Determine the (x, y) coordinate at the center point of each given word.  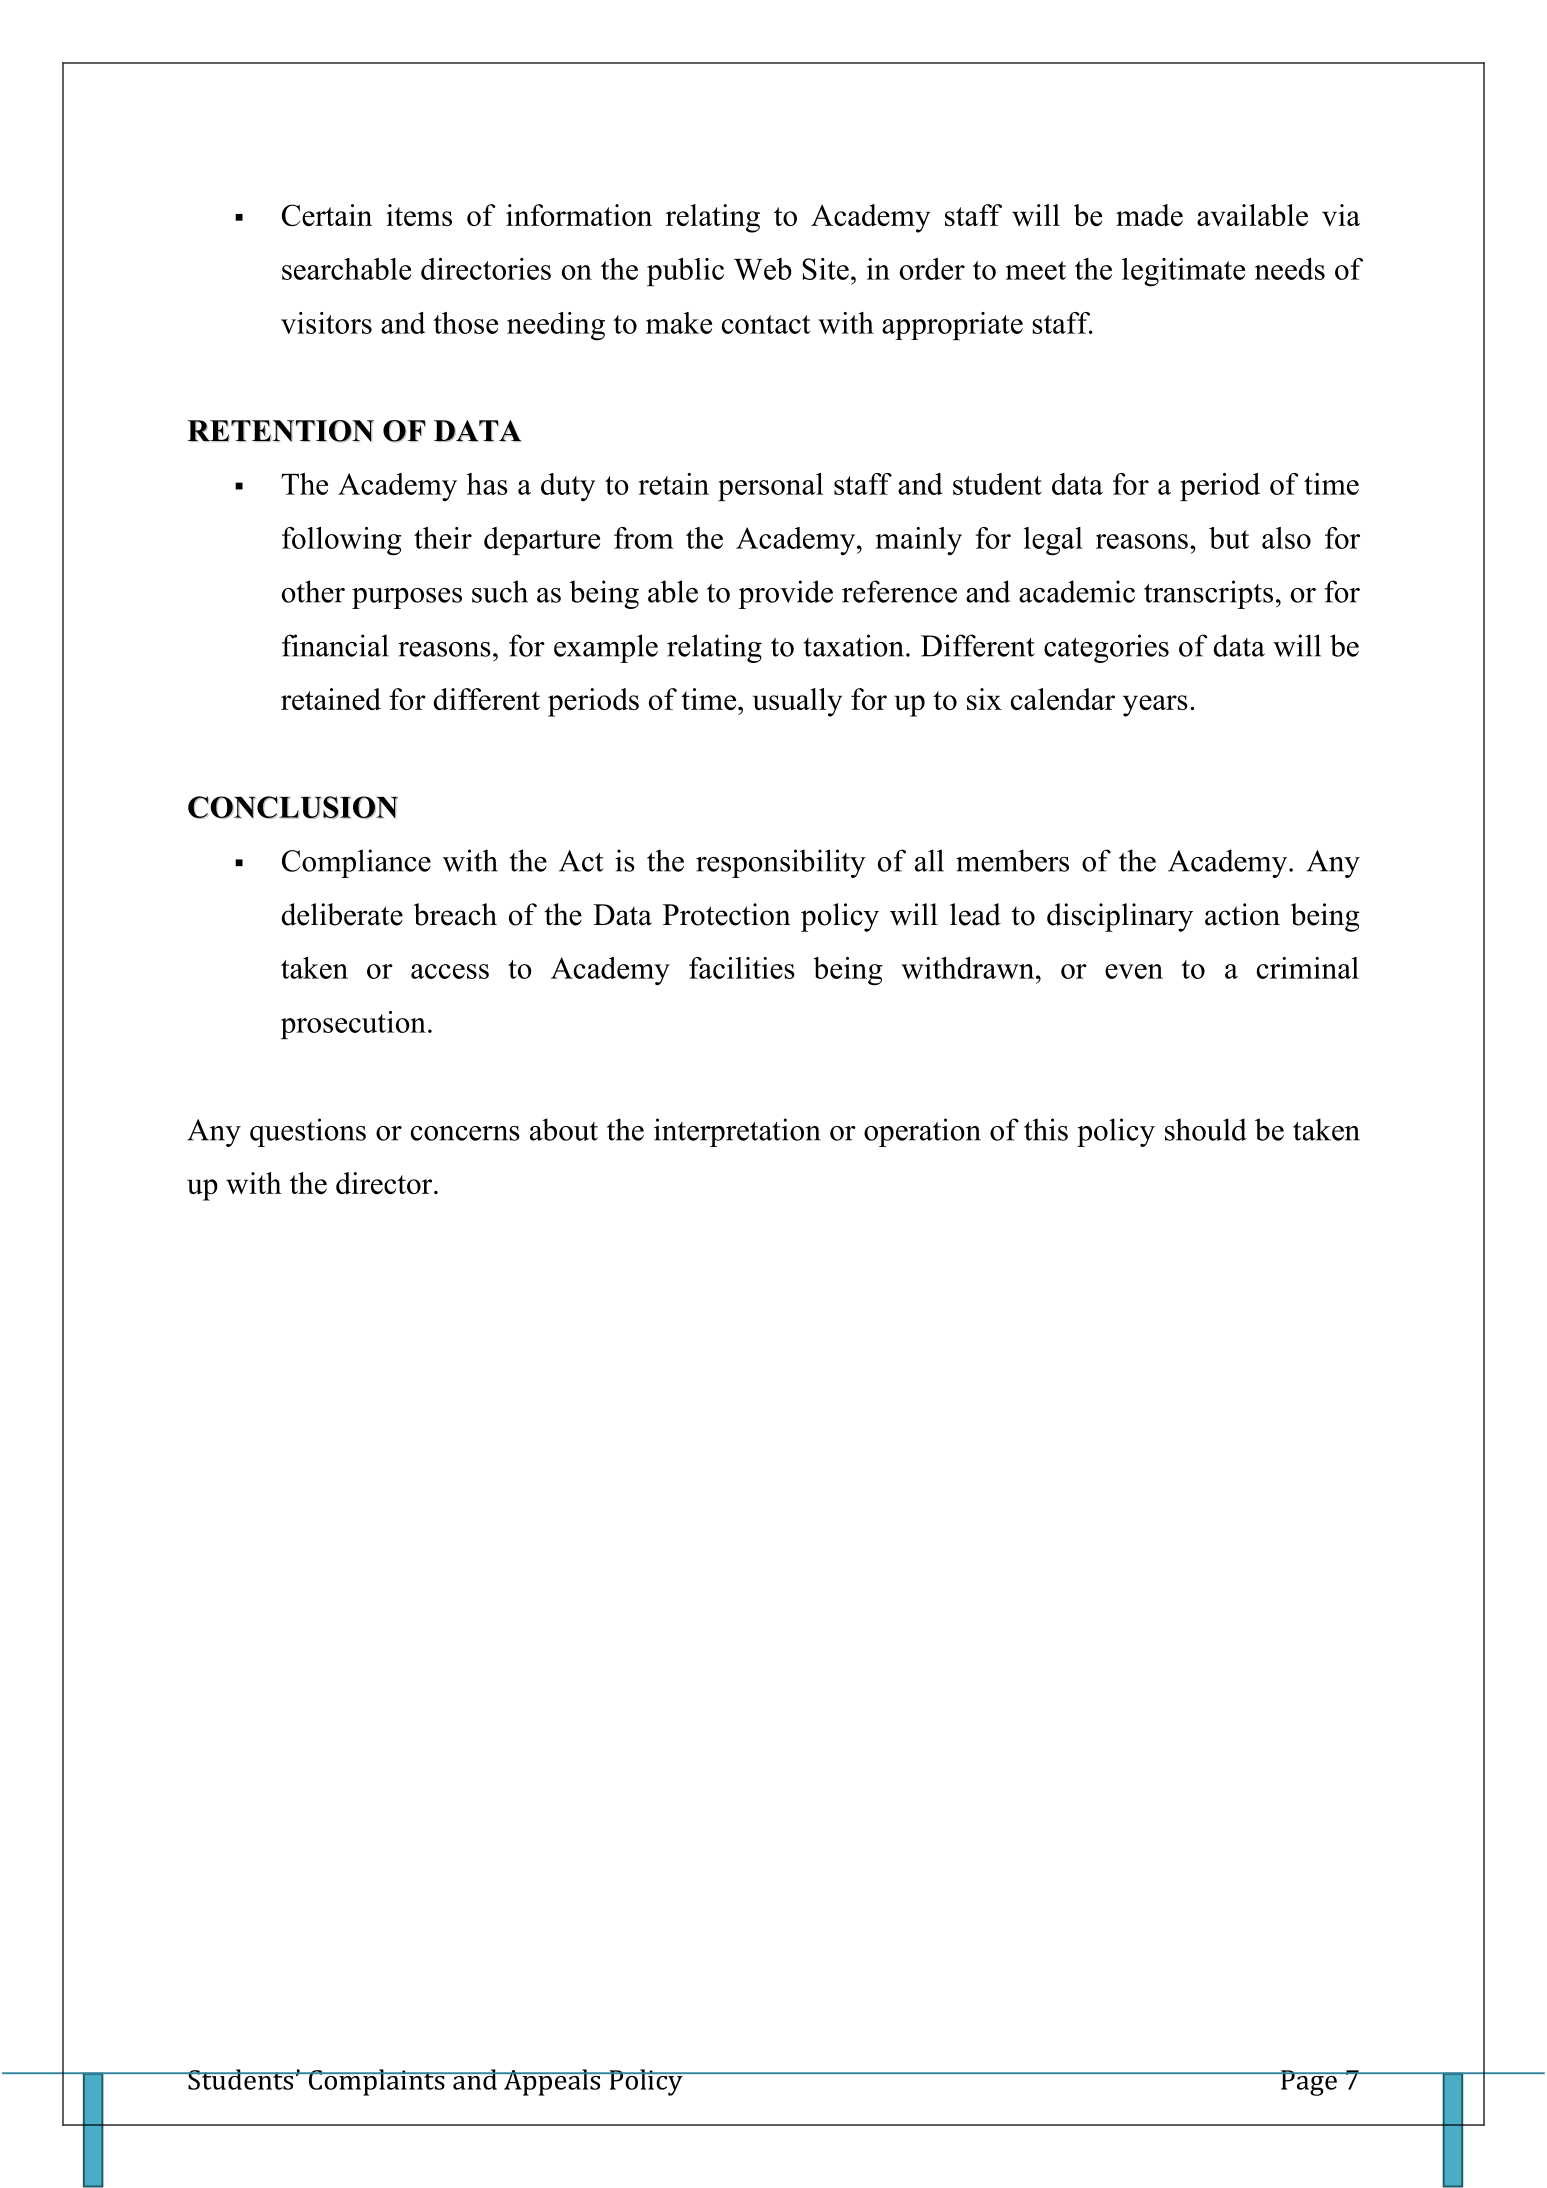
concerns (465, 1133)
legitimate (1183, 272)
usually (797, 702)
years (1155, 706)
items (419, 215)
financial (335, 645)
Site (825, 269)
